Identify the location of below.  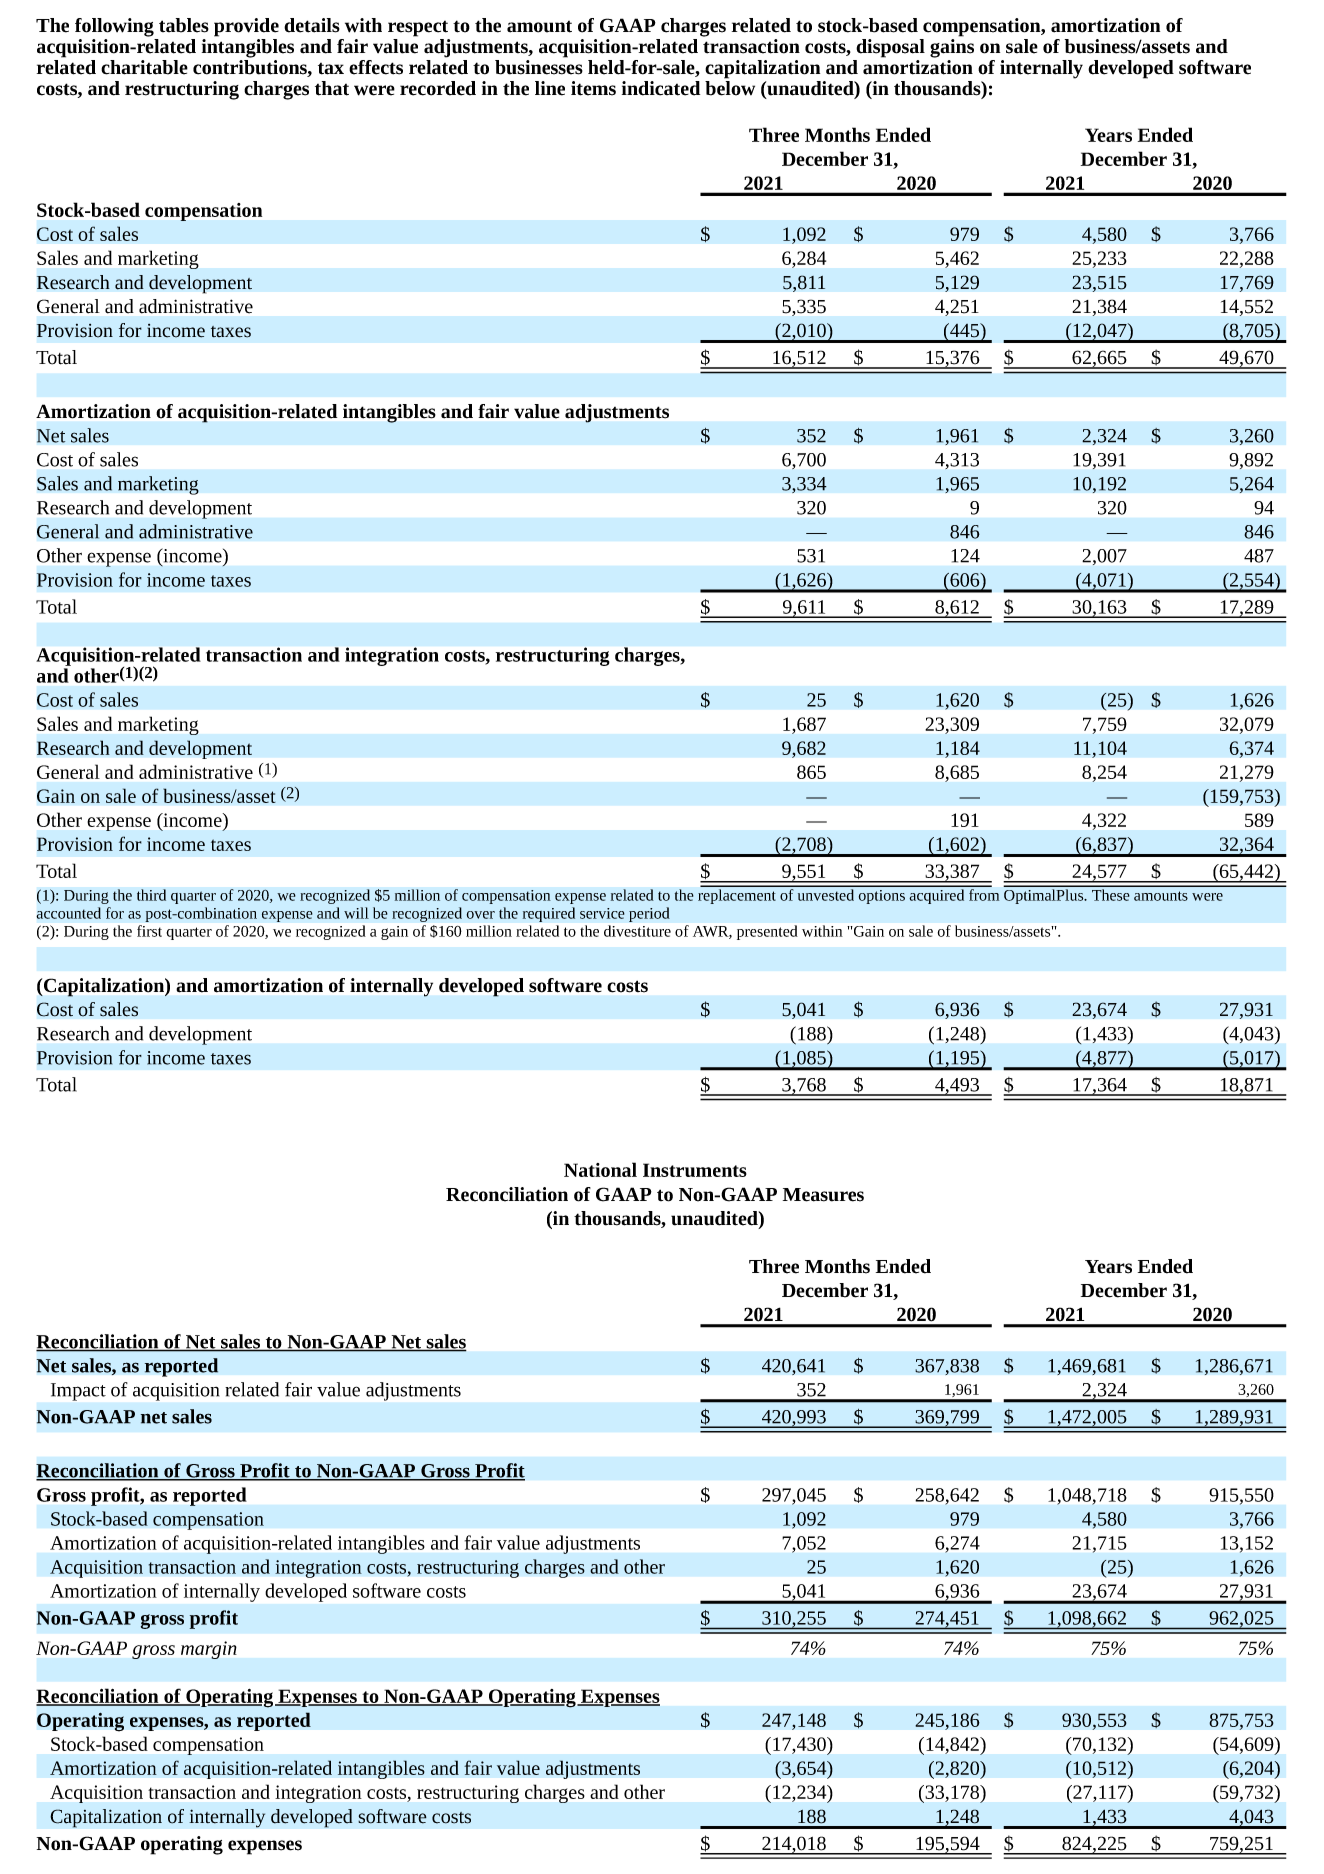
(730, 88).
